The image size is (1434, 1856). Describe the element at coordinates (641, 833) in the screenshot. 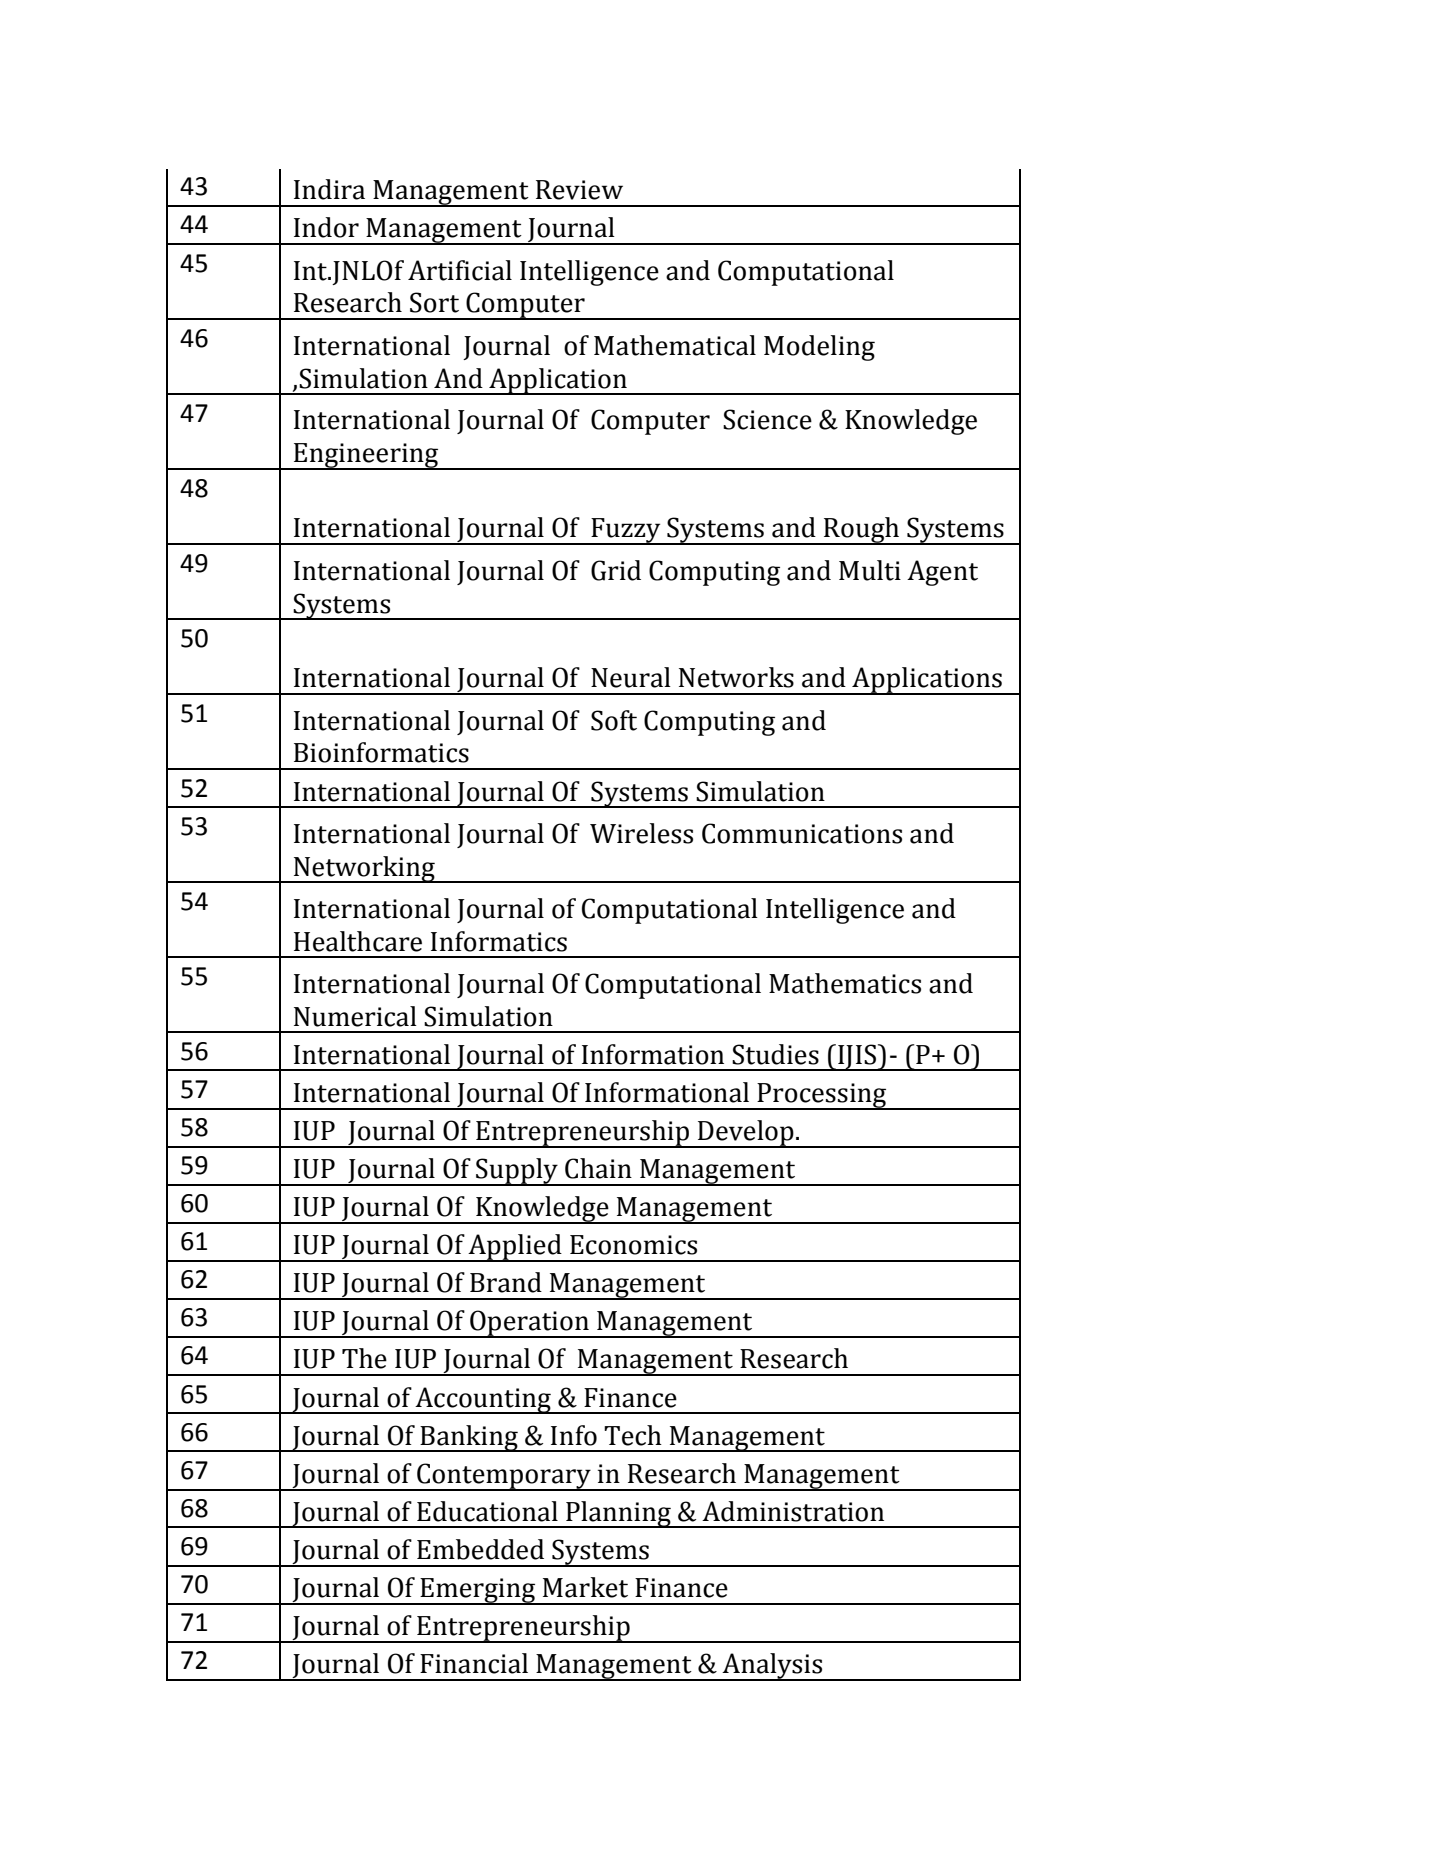

I see `Wireless` at that location.
